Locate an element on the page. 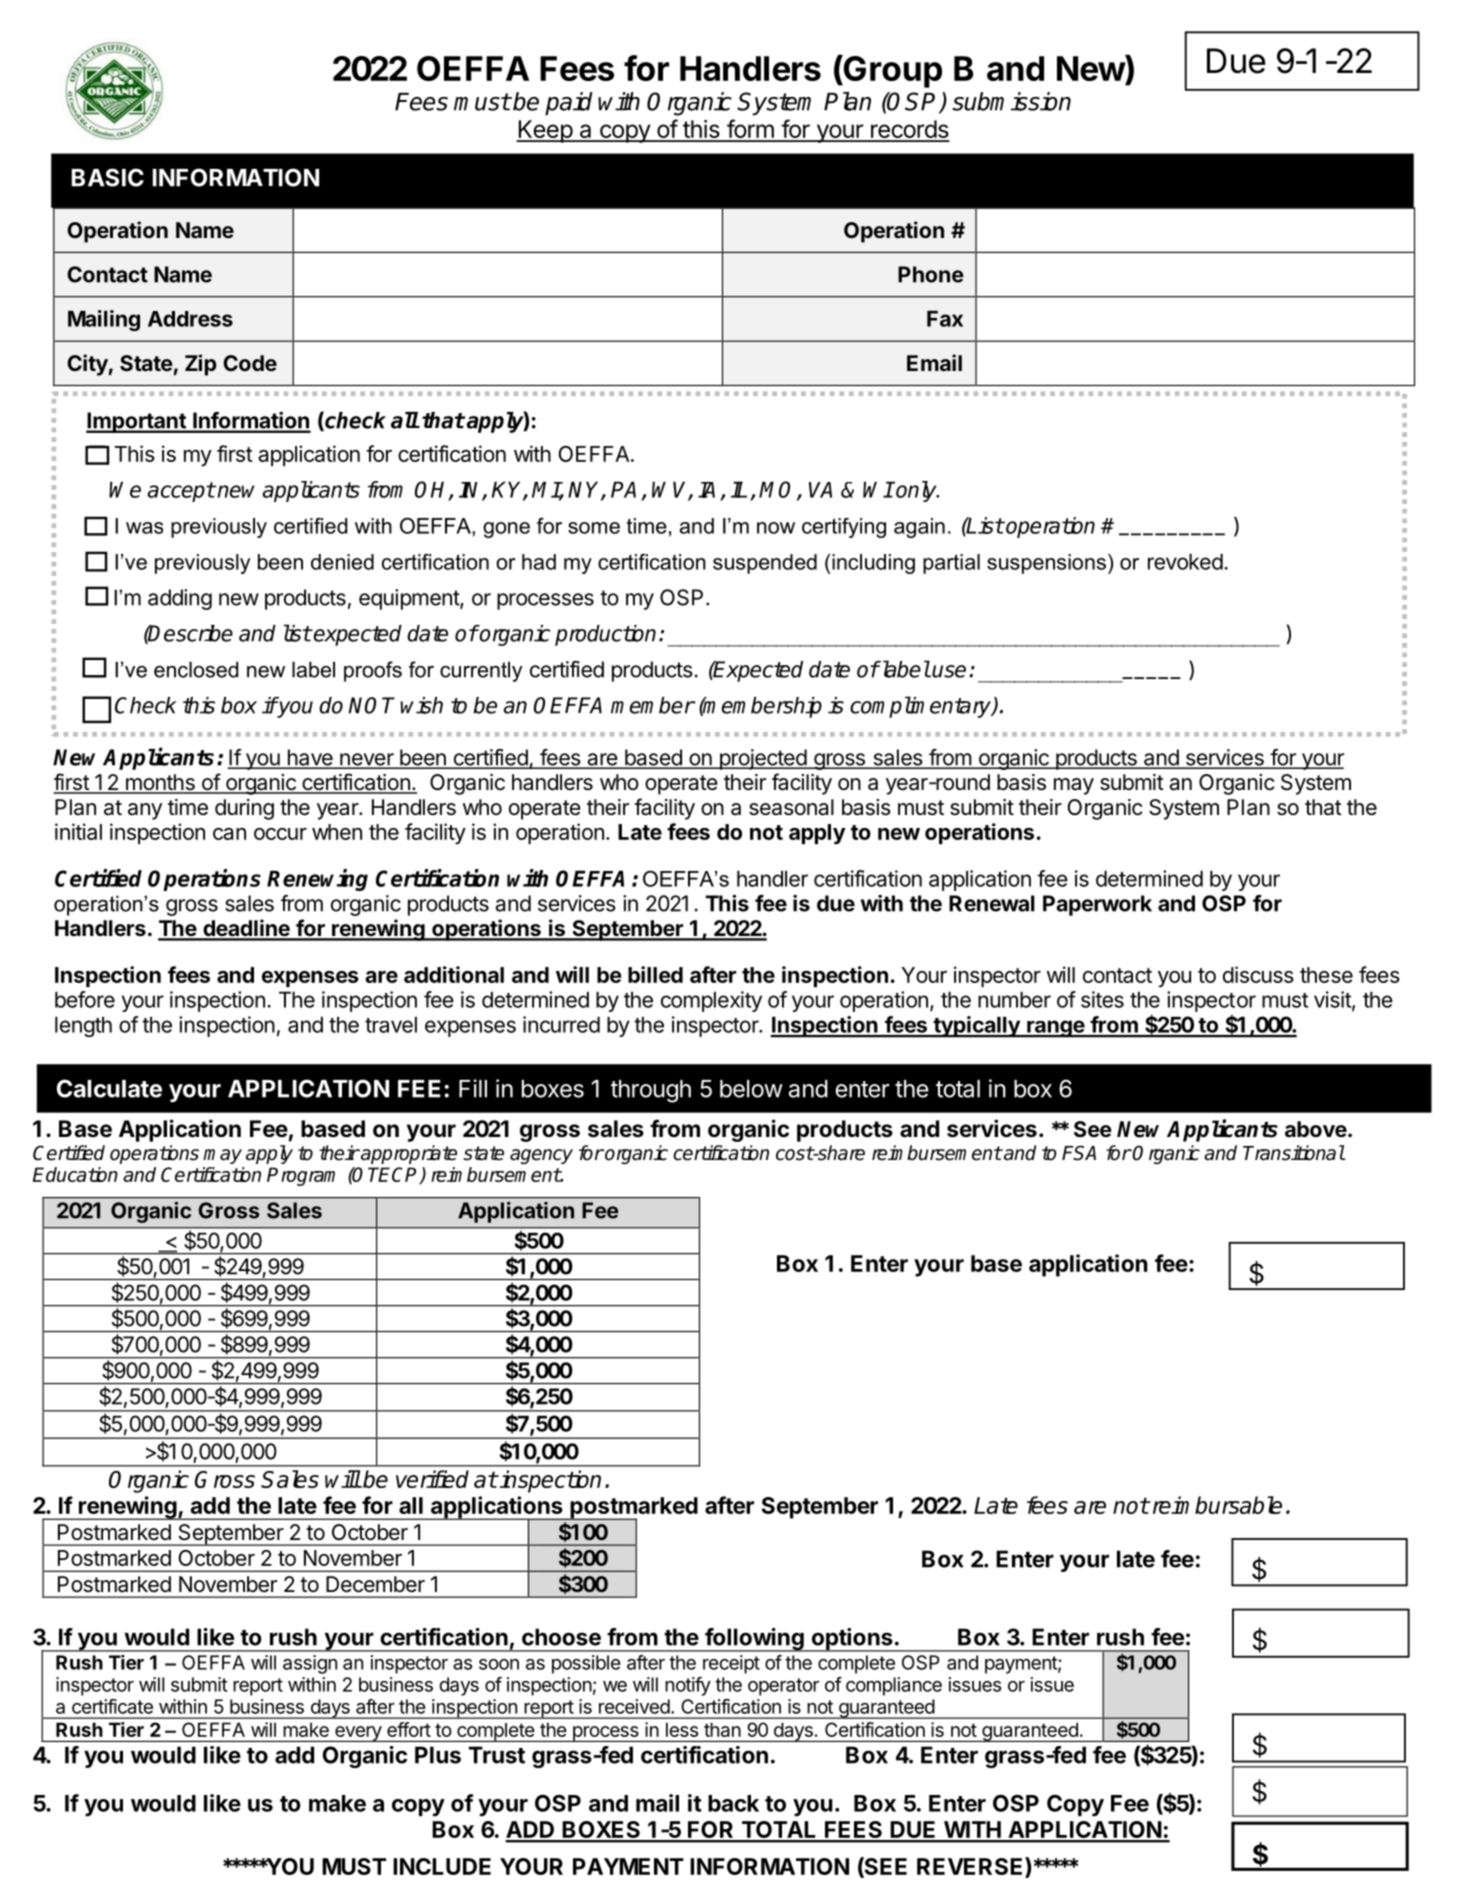 This image has height=1897, width=1466. back is located at coordinates (733, 1803).
